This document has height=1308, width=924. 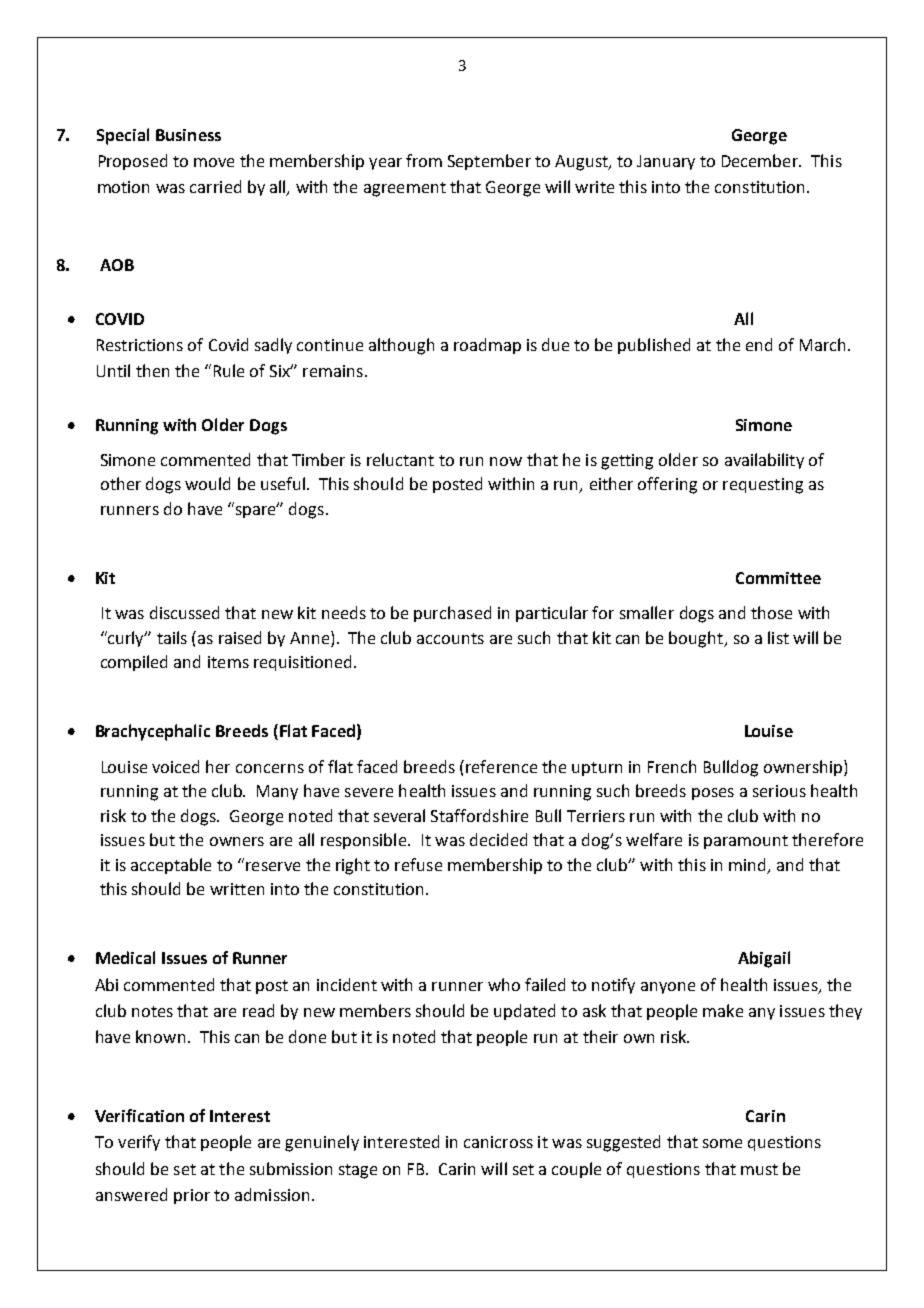 What do you see at coordinates (400, 459) in the document?
I see `reluctant` at bounding box center [400, 459].
